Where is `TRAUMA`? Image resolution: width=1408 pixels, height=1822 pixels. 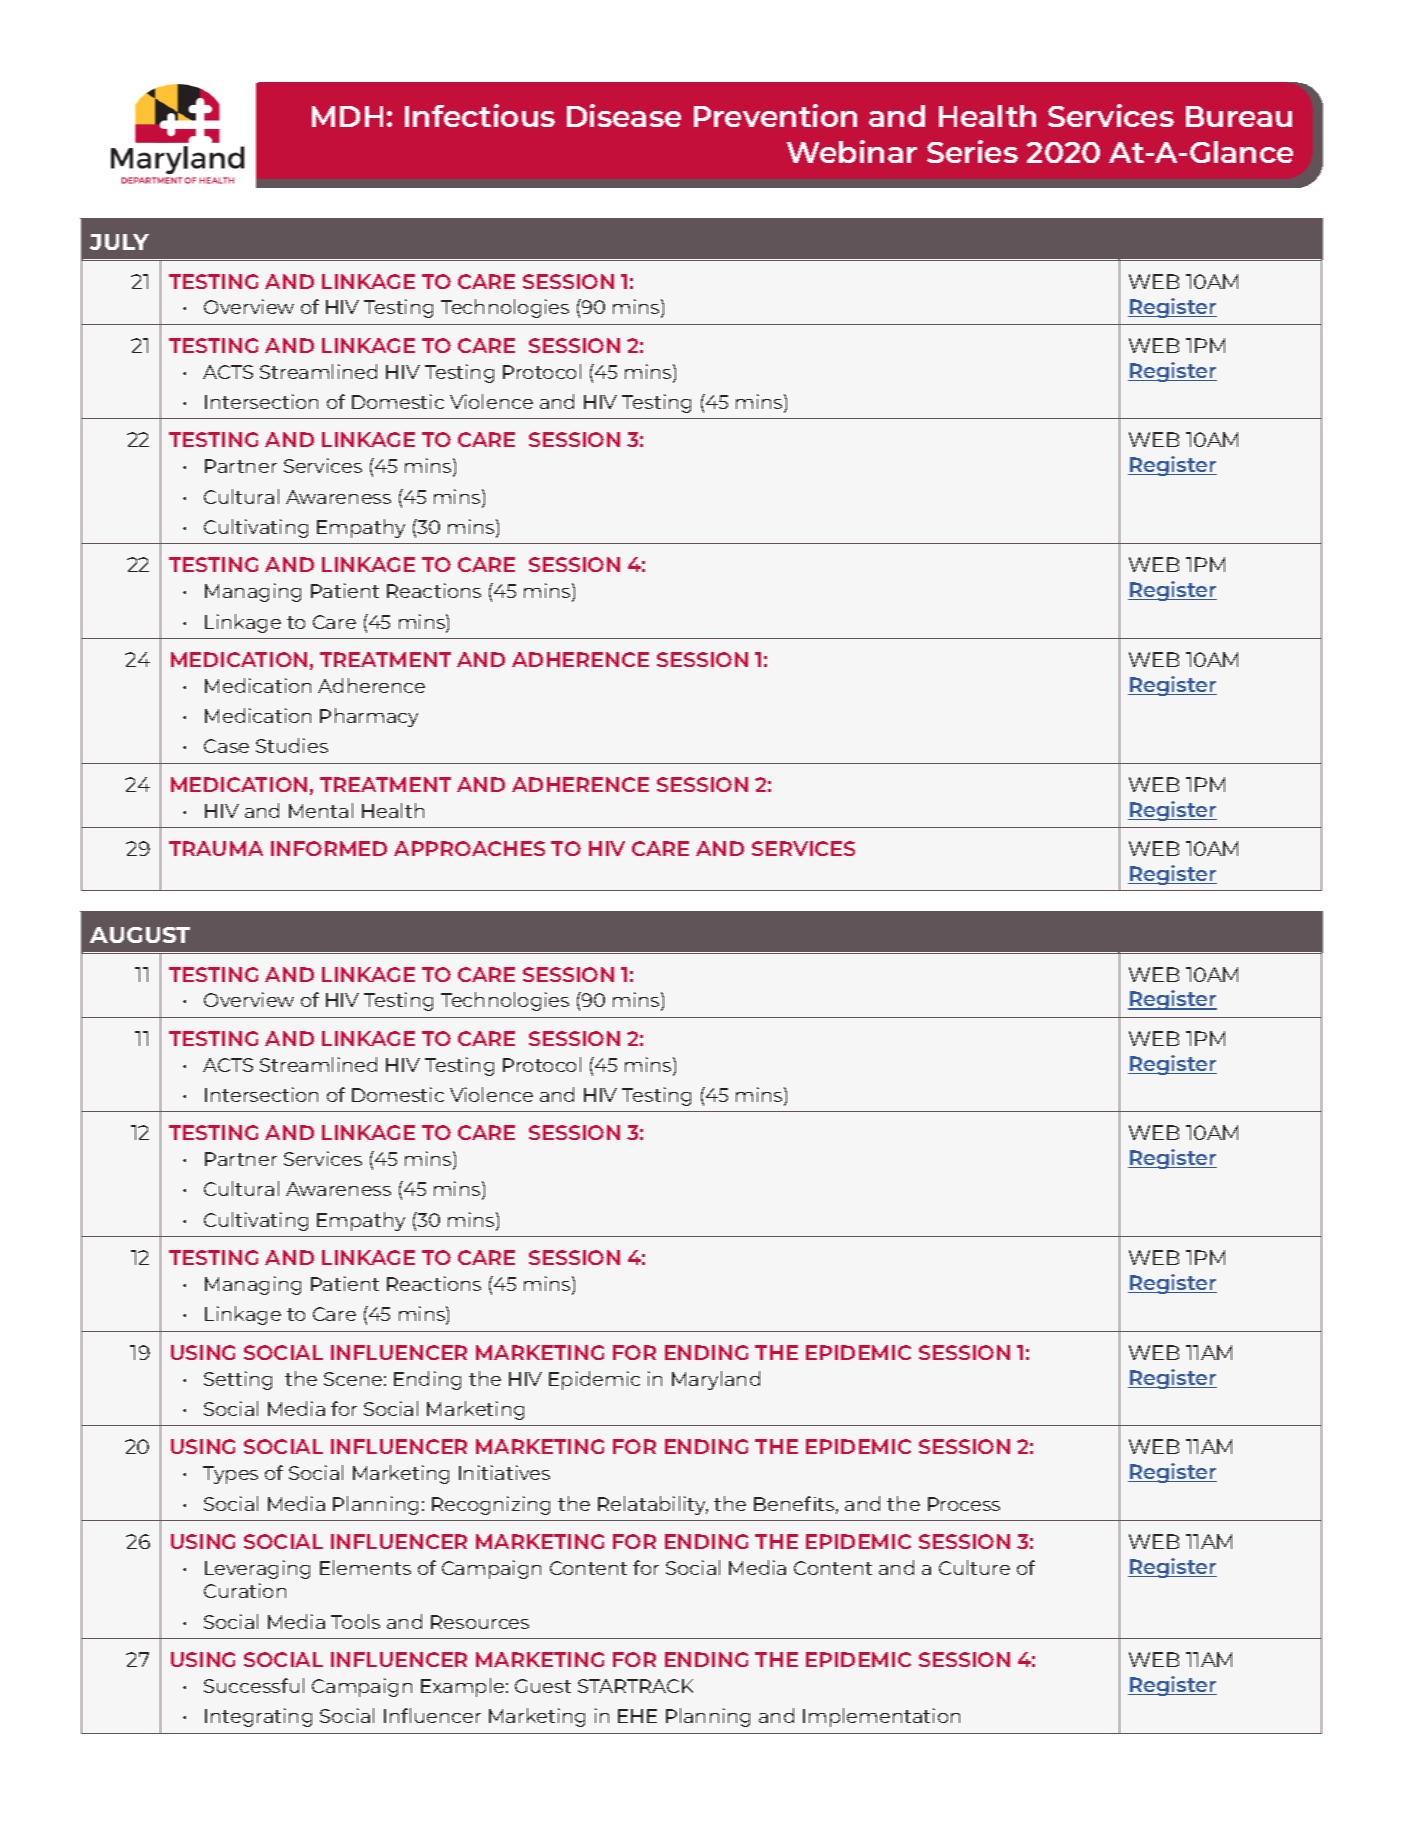
TRAUMA is located at coordinates (216, 848).
